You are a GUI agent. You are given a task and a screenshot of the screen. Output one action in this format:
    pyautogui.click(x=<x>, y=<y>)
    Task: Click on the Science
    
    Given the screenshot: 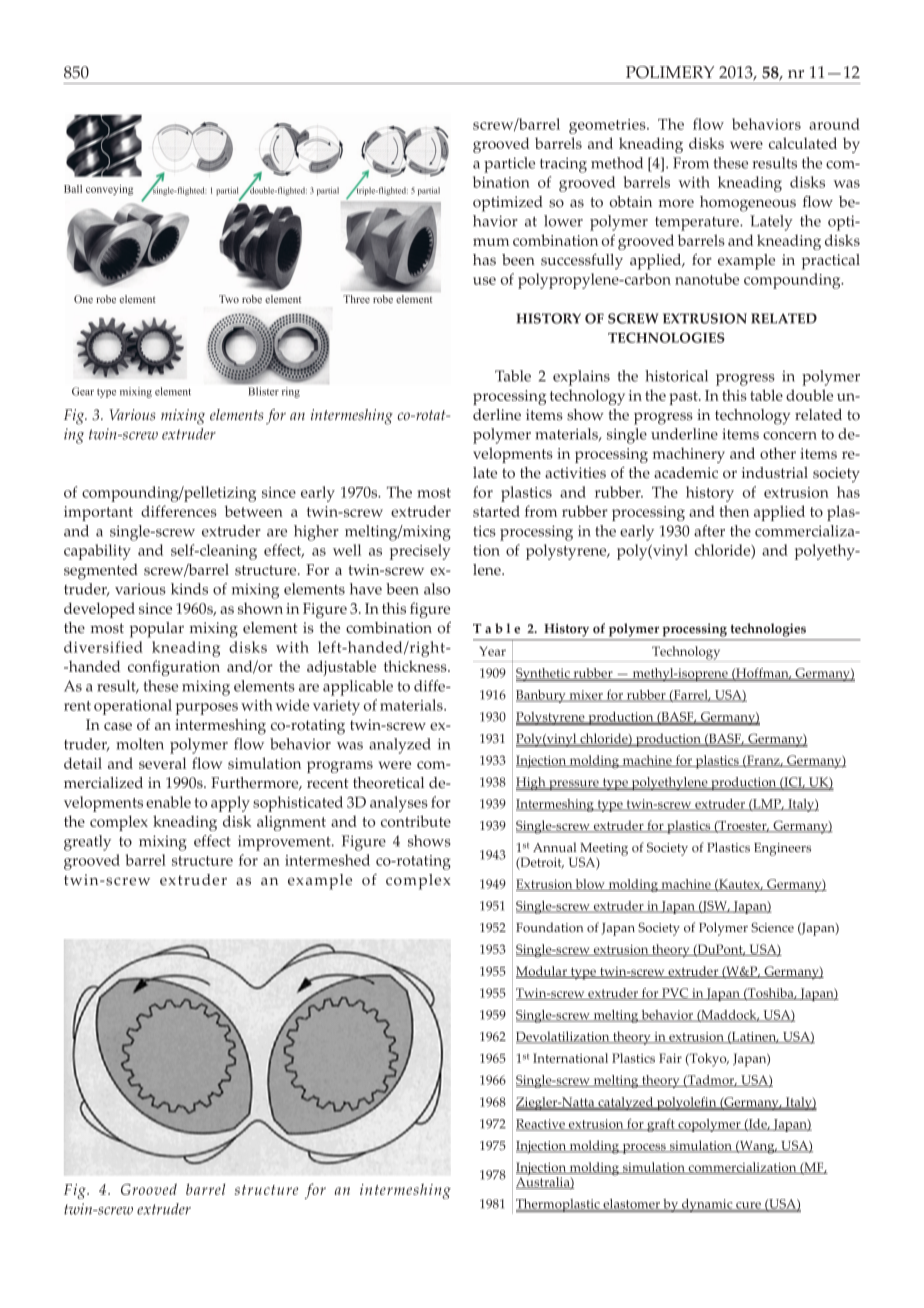 What is the action you would take?
    pyautogui.click(x=772, y=927)
